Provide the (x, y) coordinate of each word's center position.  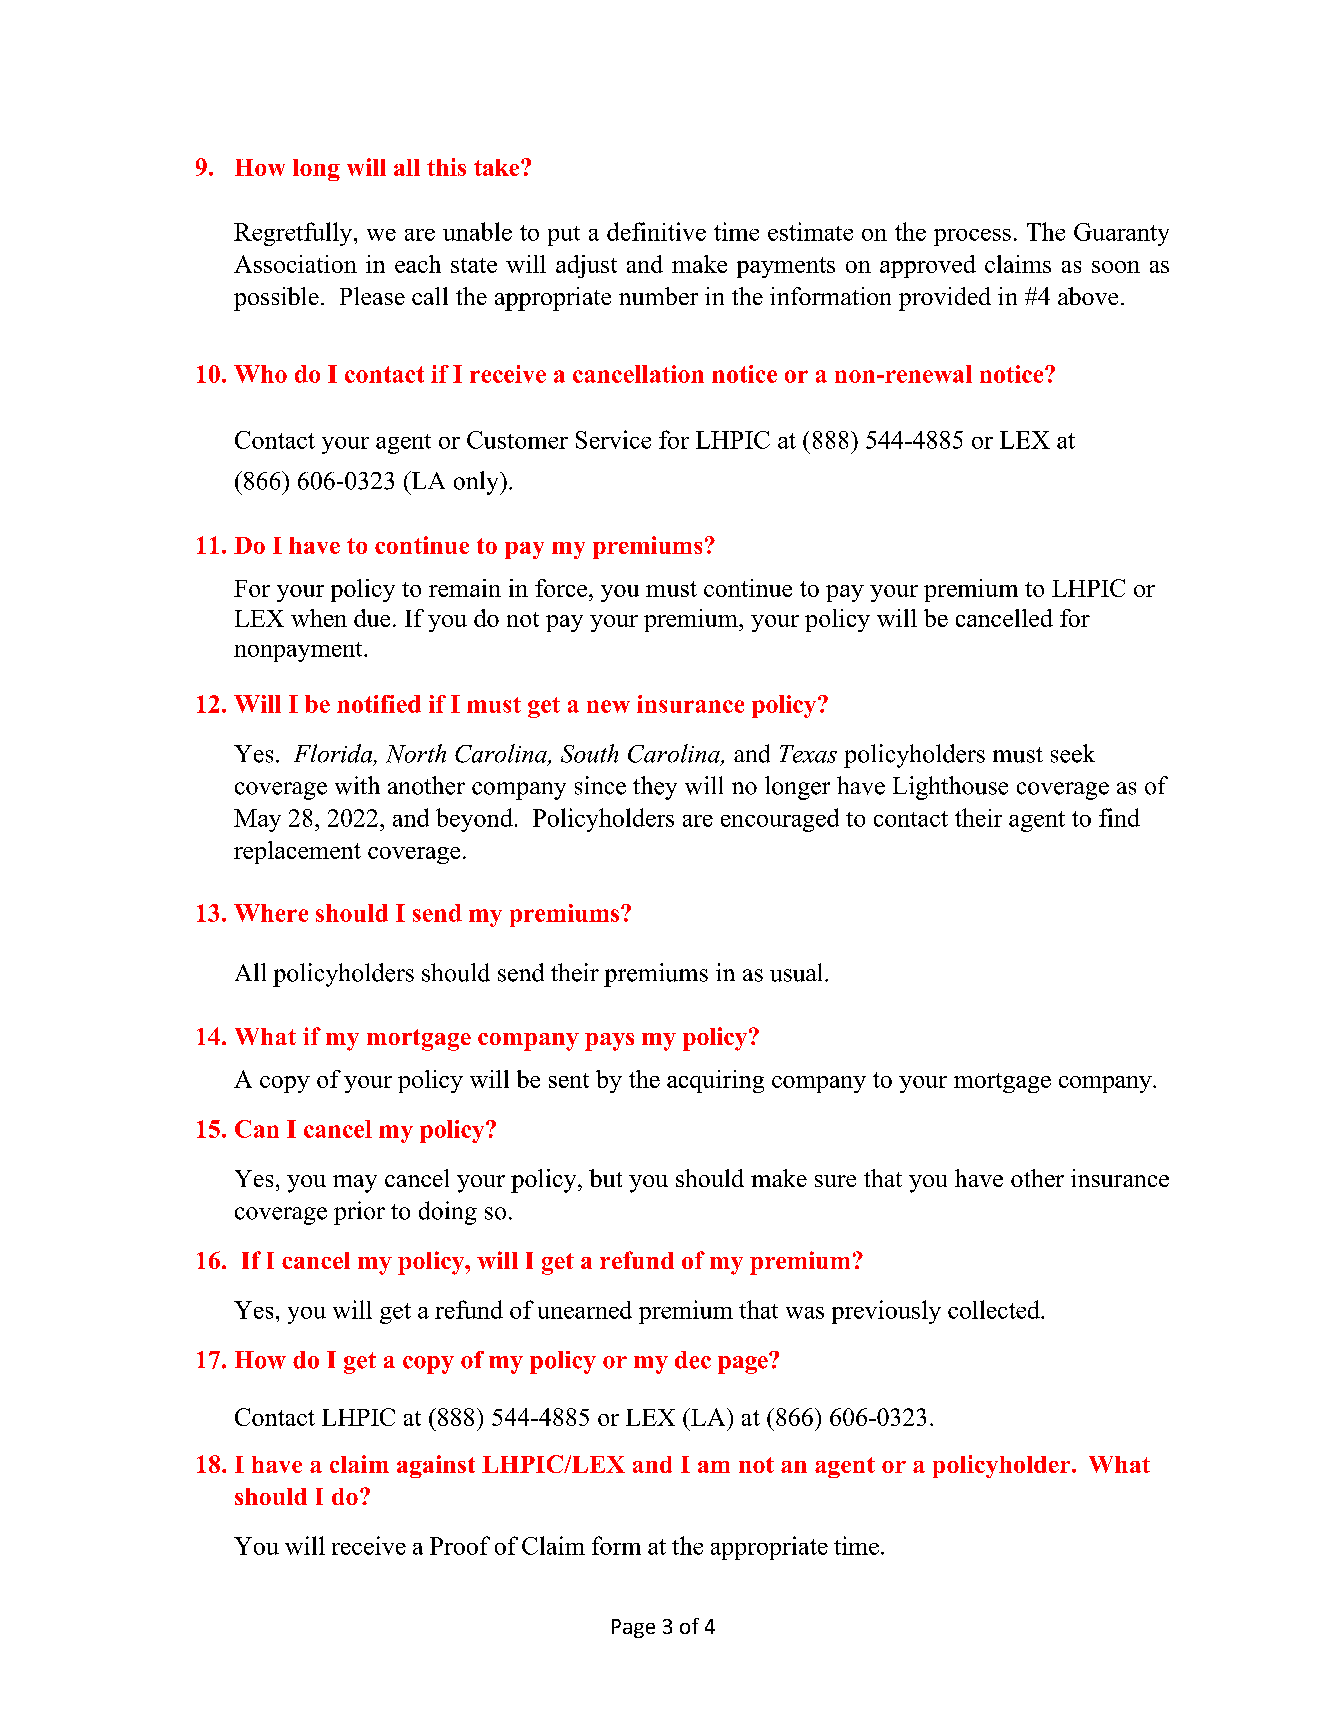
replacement (297, 852)
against (436, 1466)
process (972, 237)
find (1119, 817)
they (655, 788)
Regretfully (294, 234)
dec (693, 1360)
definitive (656, 231)
